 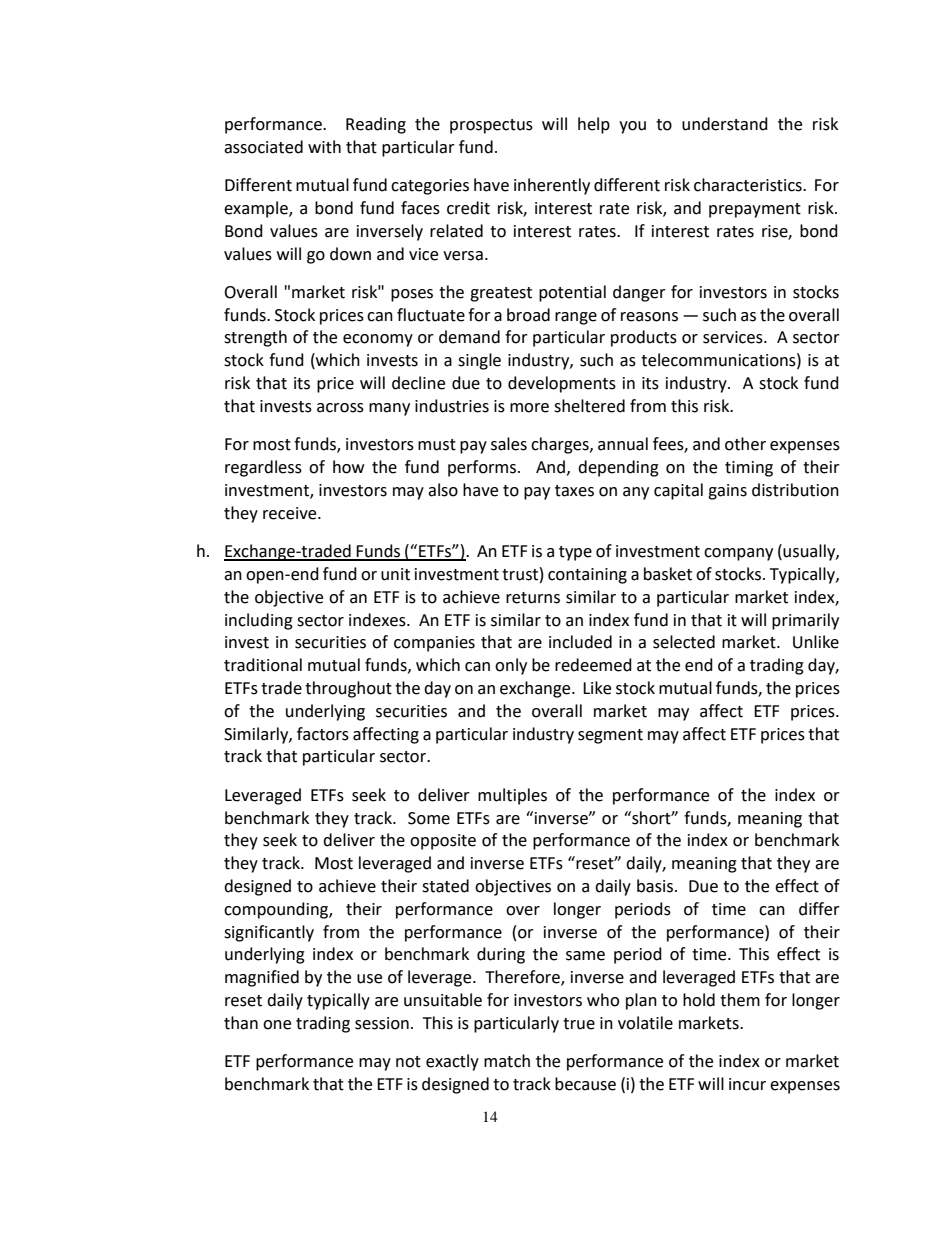 I want to click on gains, so click(x=727, y=492).
